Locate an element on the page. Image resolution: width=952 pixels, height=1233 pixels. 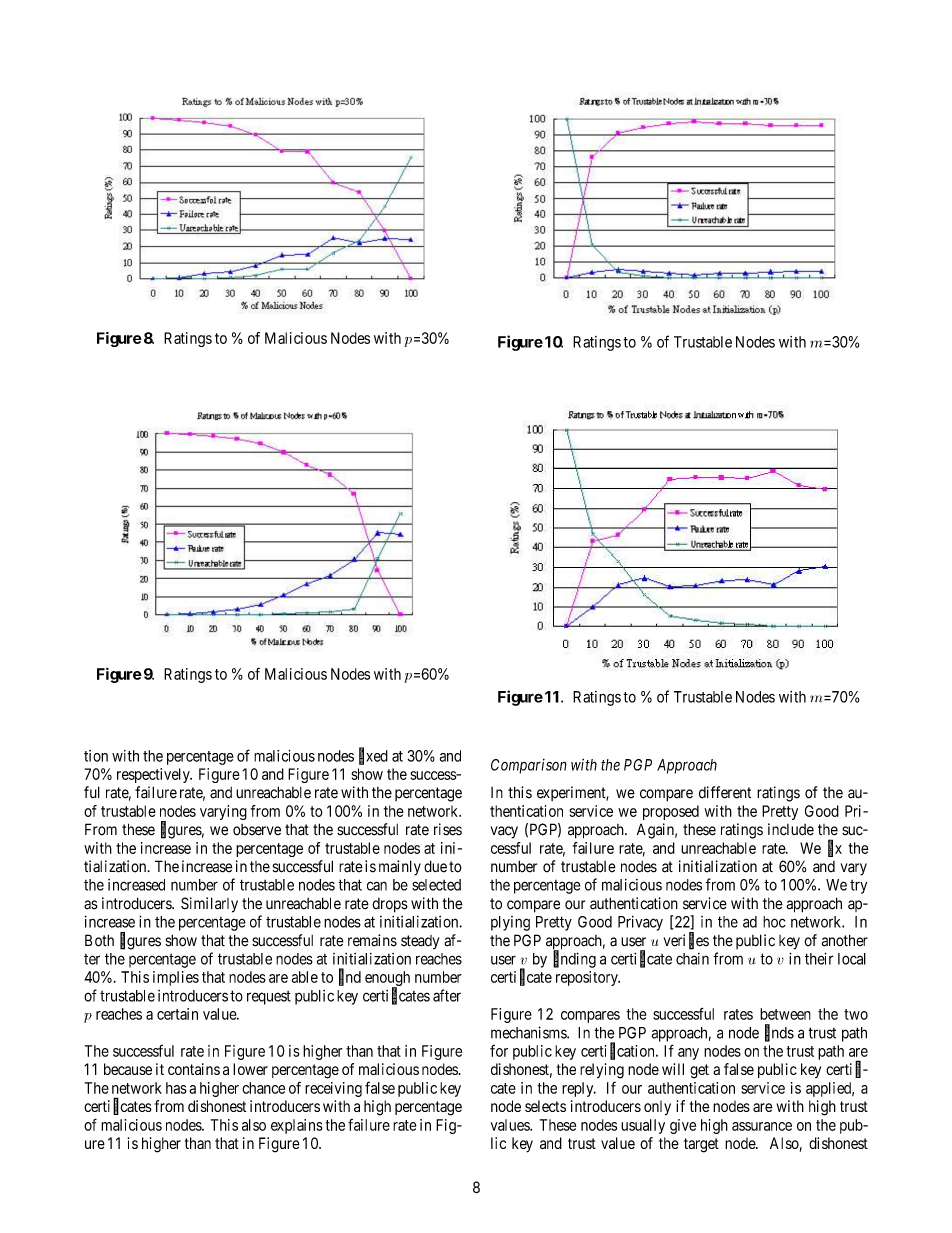
selects is located at coordinates (545, 1106).
